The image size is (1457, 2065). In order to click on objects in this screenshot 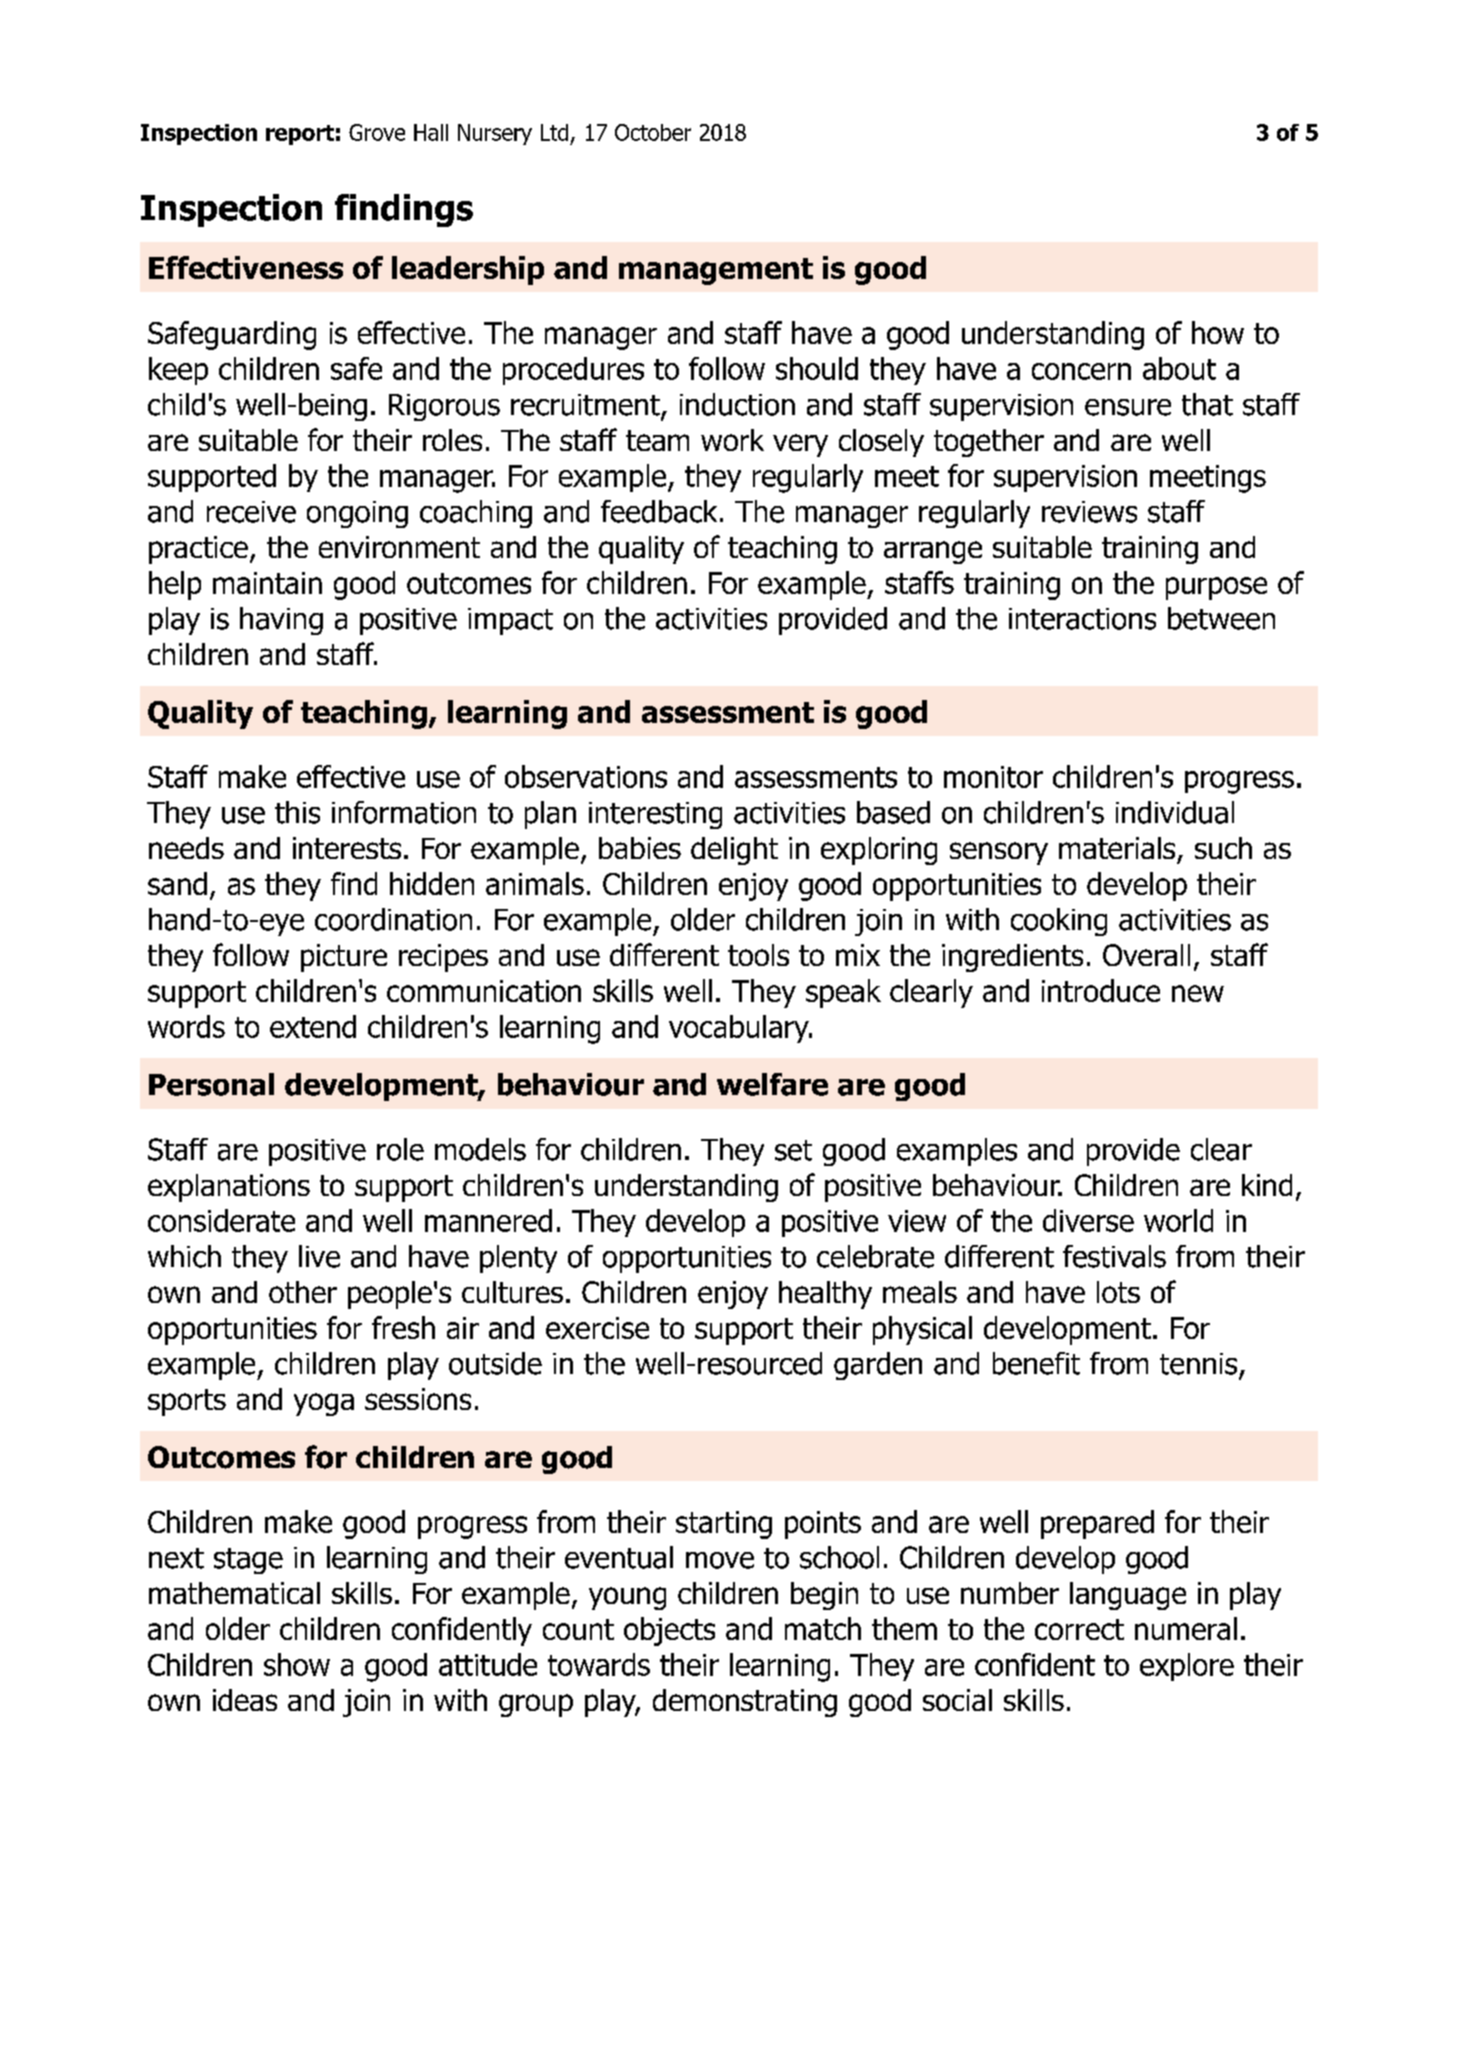, I will do `click(669, 1631)`.
